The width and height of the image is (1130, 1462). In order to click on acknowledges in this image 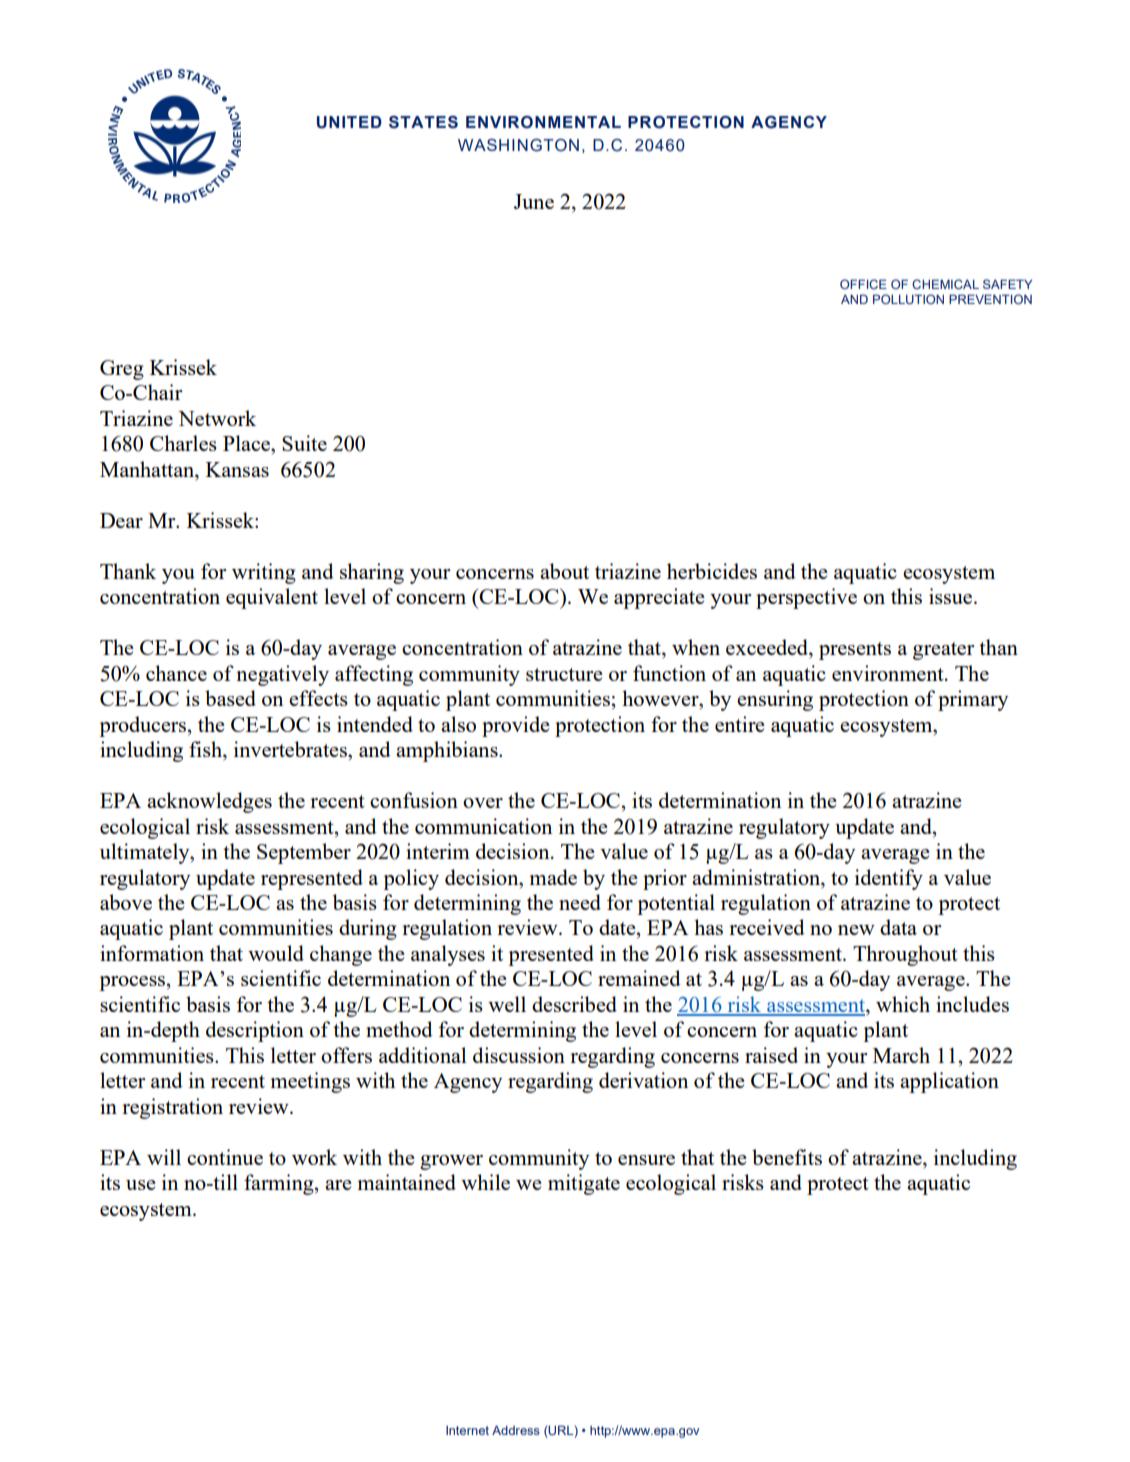, I will do `click(209, 802)`.
